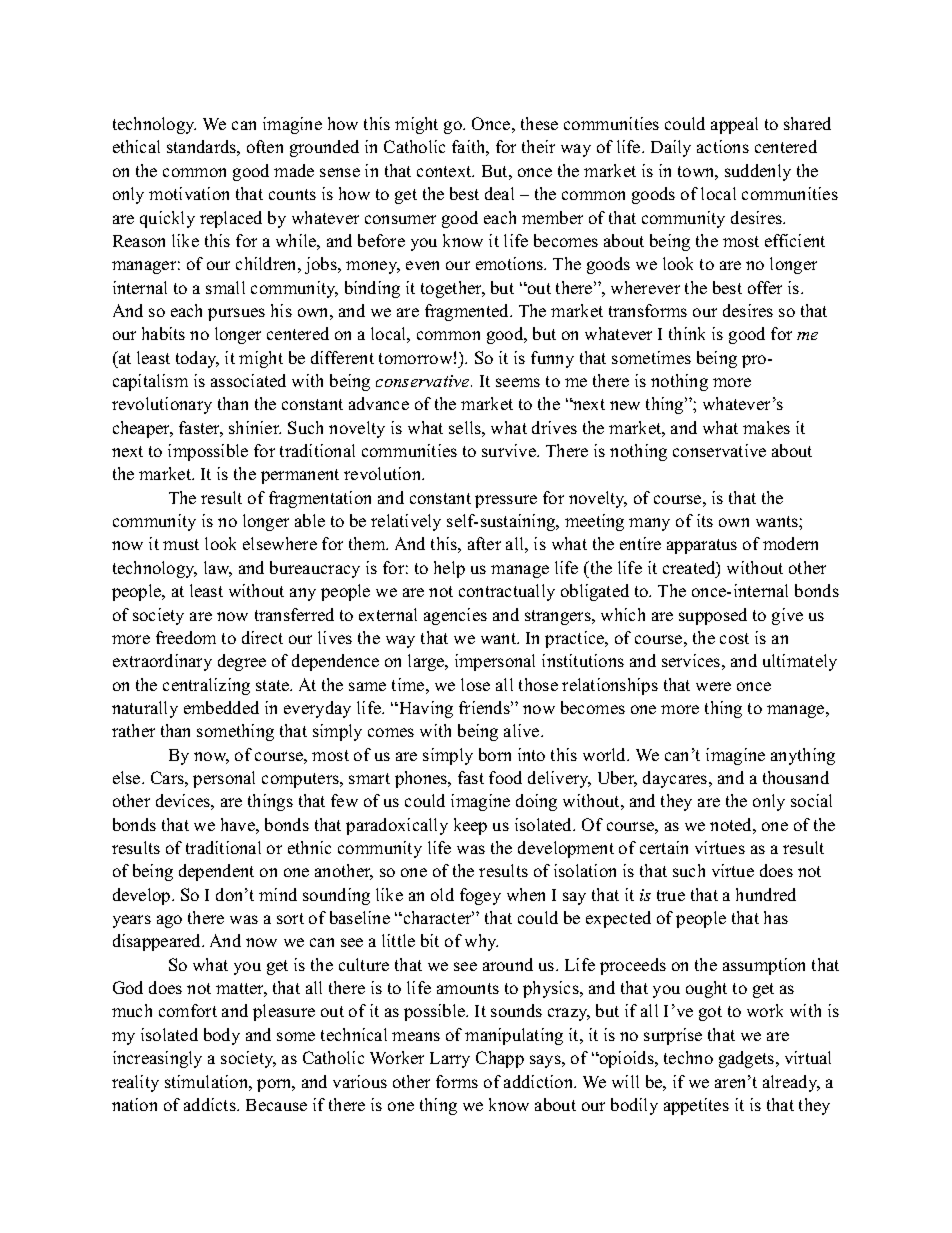 The width and height of the document is (952, 1233). What do you see at coordinates (211, 1104) in the document?
I see `addicts` at bounding box center [211, 1104].
